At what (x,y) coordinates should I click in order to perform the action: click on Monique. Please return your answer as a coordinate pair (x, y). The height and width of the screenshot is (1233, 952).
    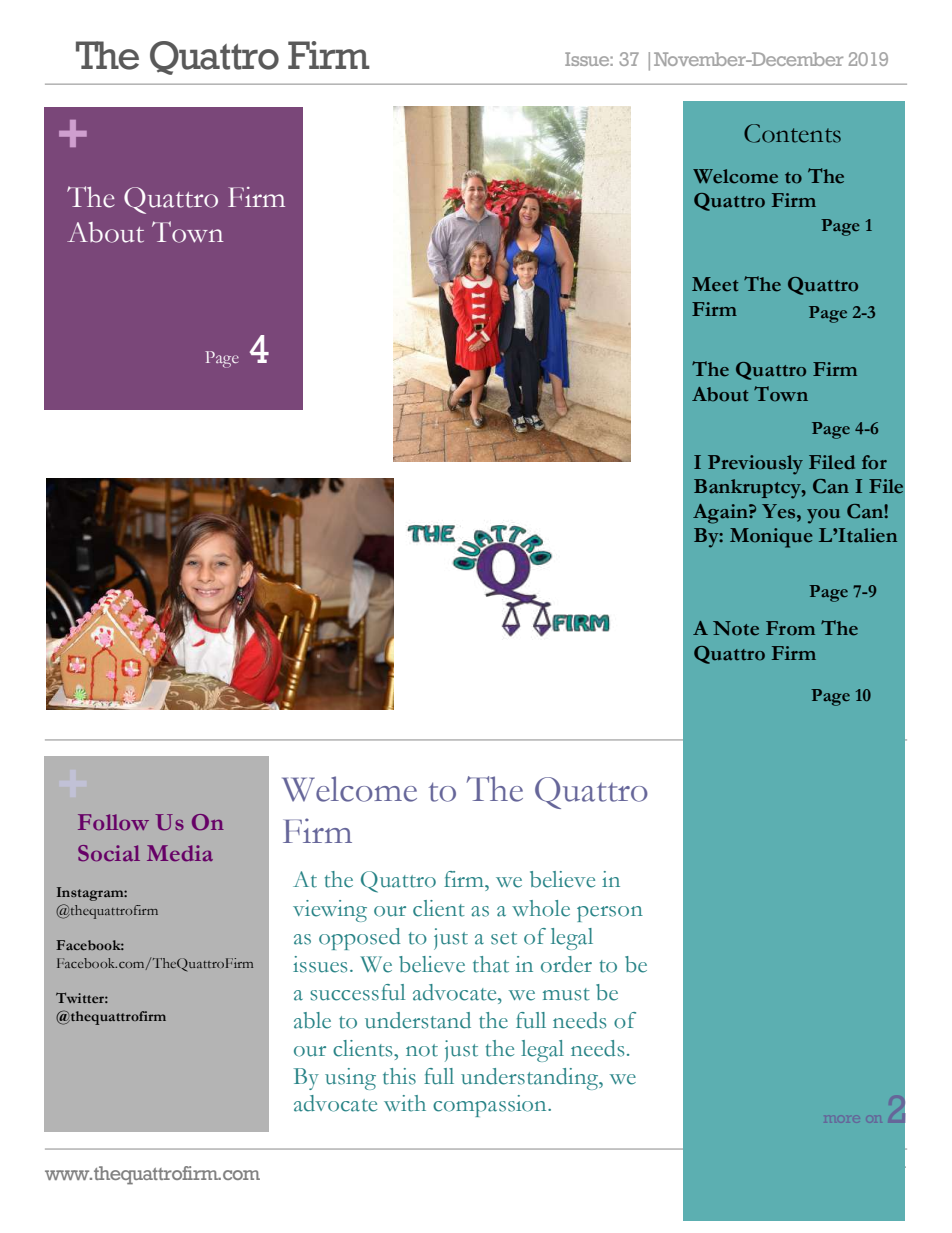
    Looking at the image, I should click on (771, 538).
